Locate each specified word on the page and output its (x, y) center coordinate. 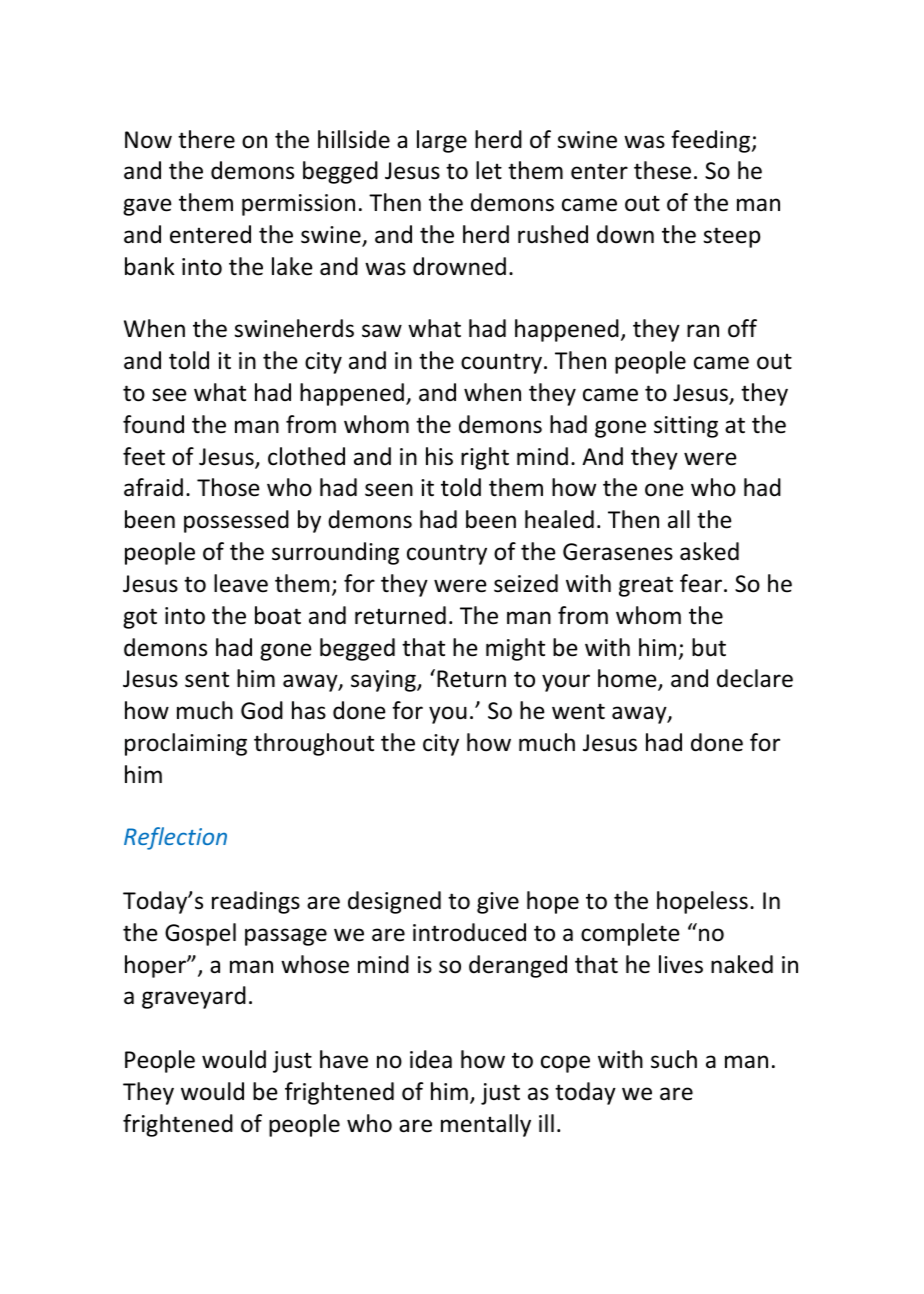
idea (431, 1059)
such (674, 1059)
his (439, 456)
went (578, 711)
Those (228, 487)
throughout (314, 744)
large (442, 141)
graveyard (194, 997)
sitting (686, 427)
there (206, 139)
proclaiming (186, 744)
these (662, 170)
